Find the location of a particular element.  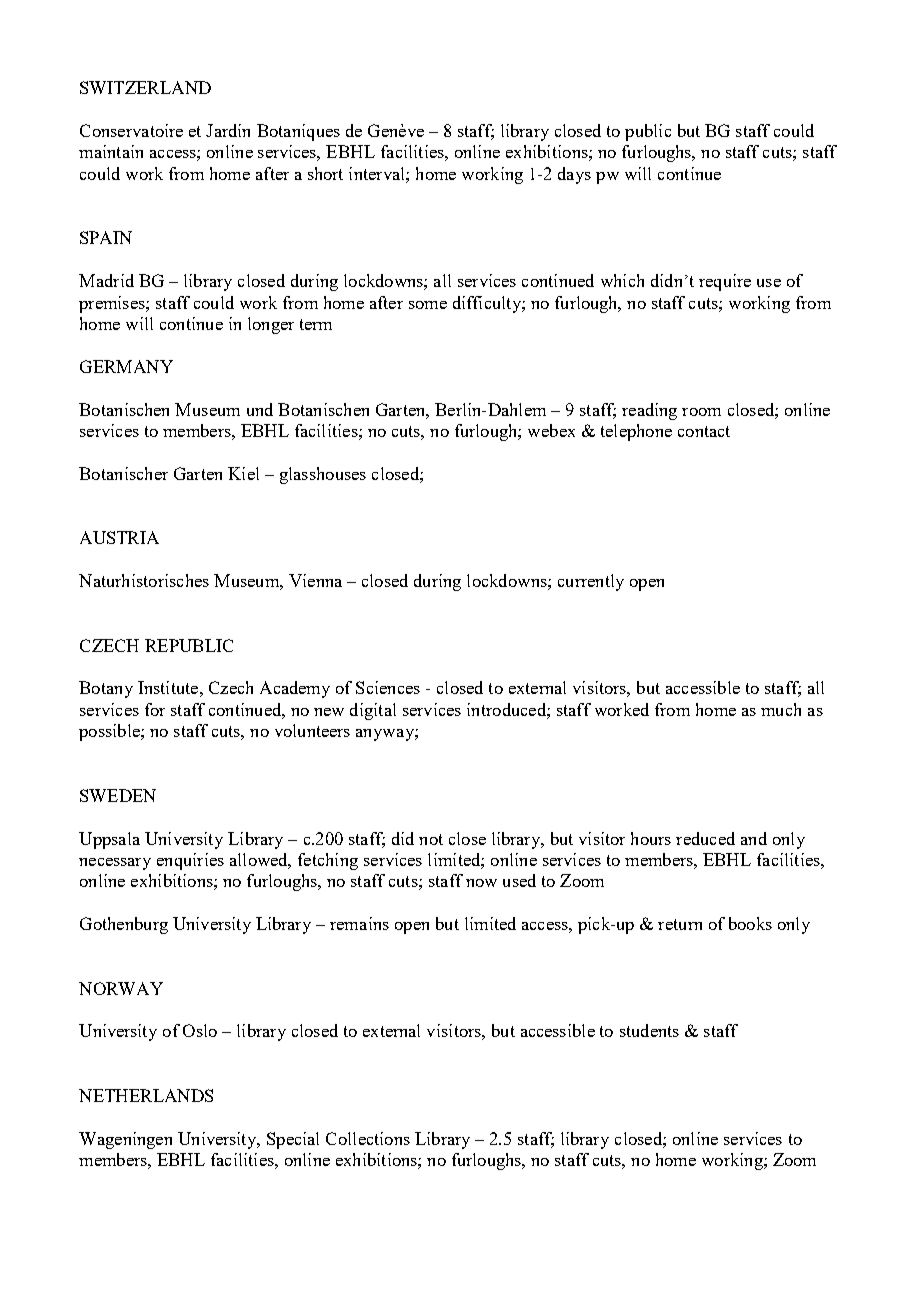

Collections is located at coordinates (368, 1138).
